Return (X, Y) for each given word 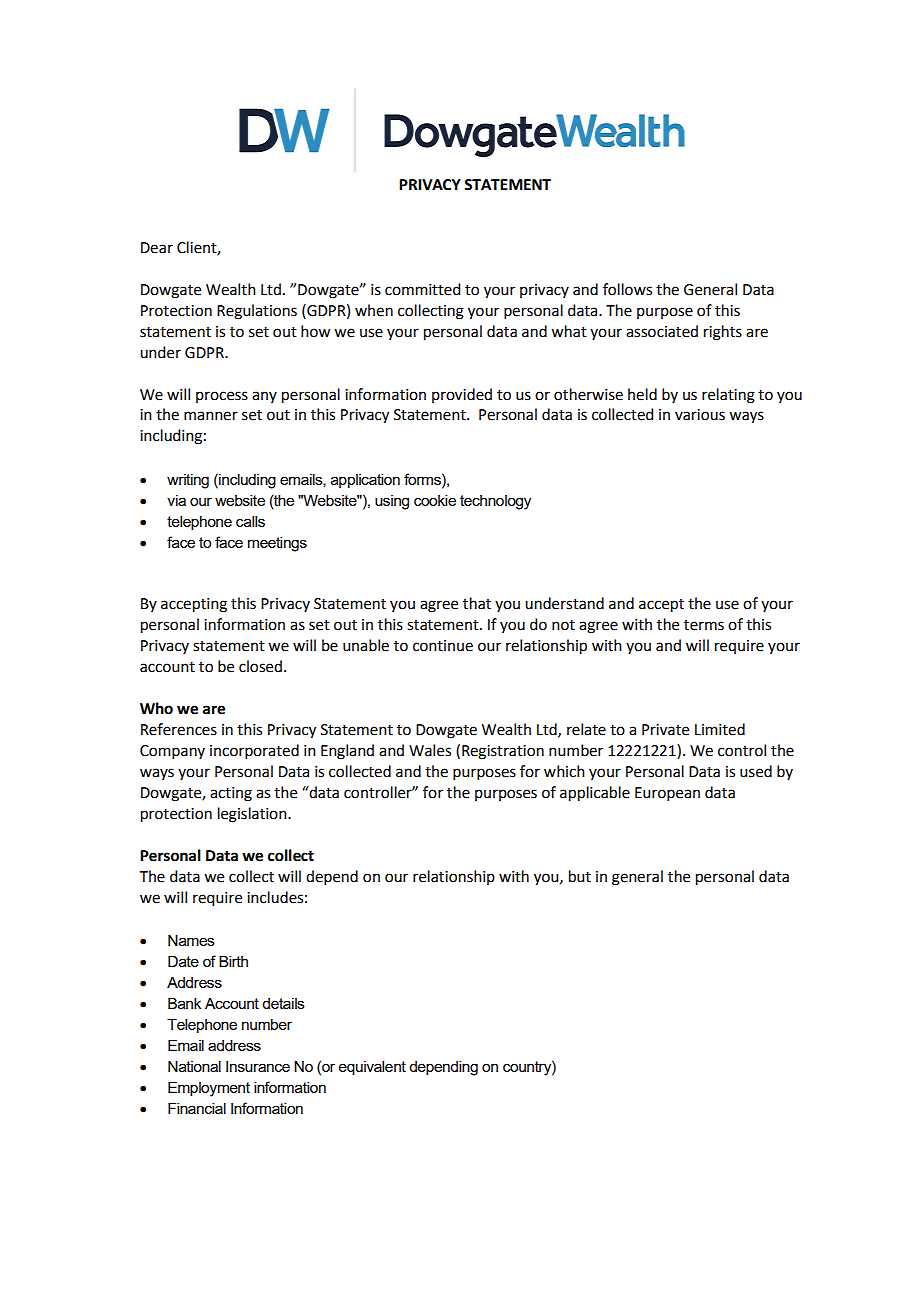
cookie (435, 500)
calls (250, 521)
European (667, 794)
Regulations (257, 312)
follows (627, 289)
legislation (253, 815)
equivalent (372, 1068)
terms (704, 625)
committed (422, 289)
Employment (209, 1089)
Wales (430, 750)
